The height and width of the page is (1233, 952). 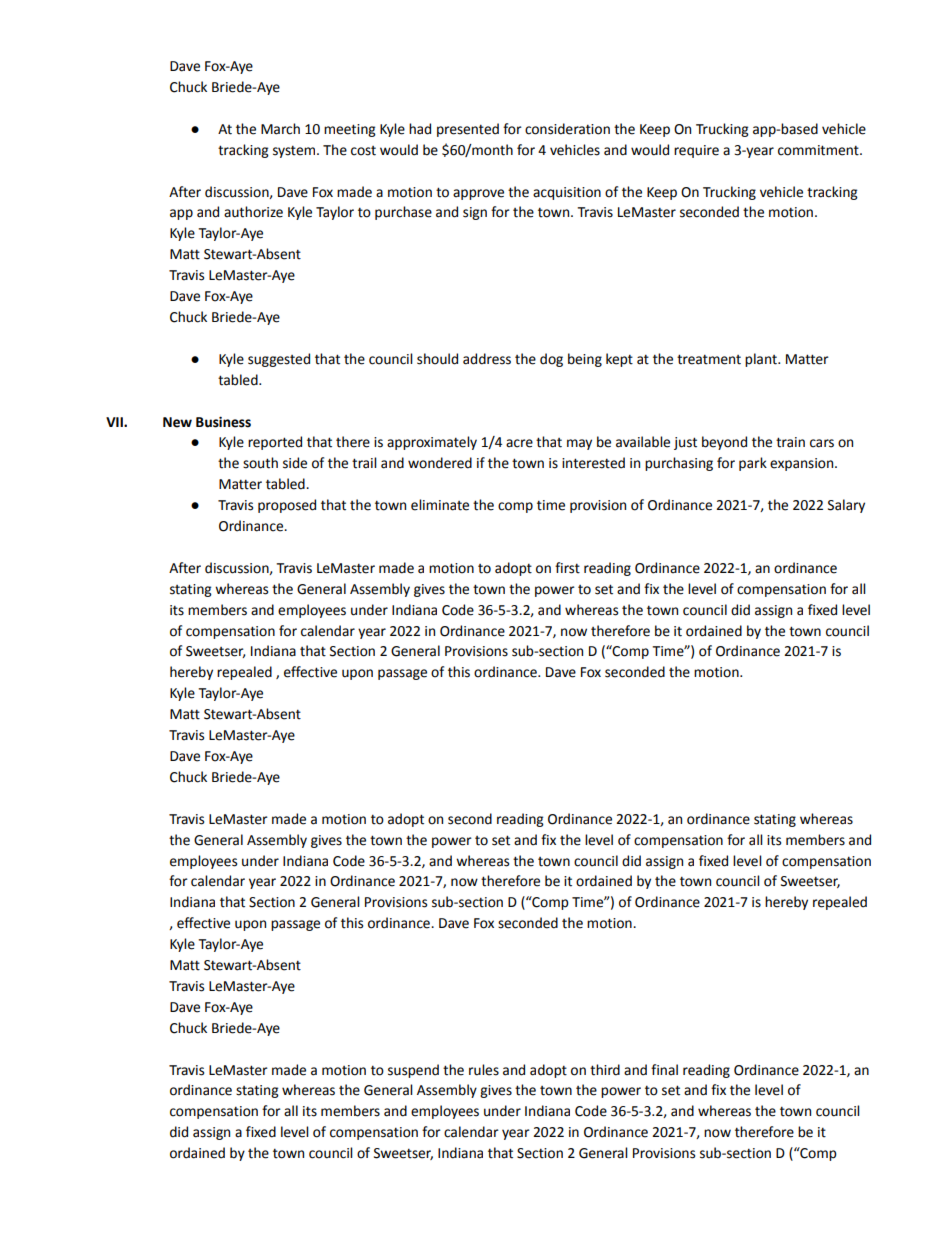 What do you see at coordinates (487, 359) in the page?
I see `address` at bounding box center [487, 359].
